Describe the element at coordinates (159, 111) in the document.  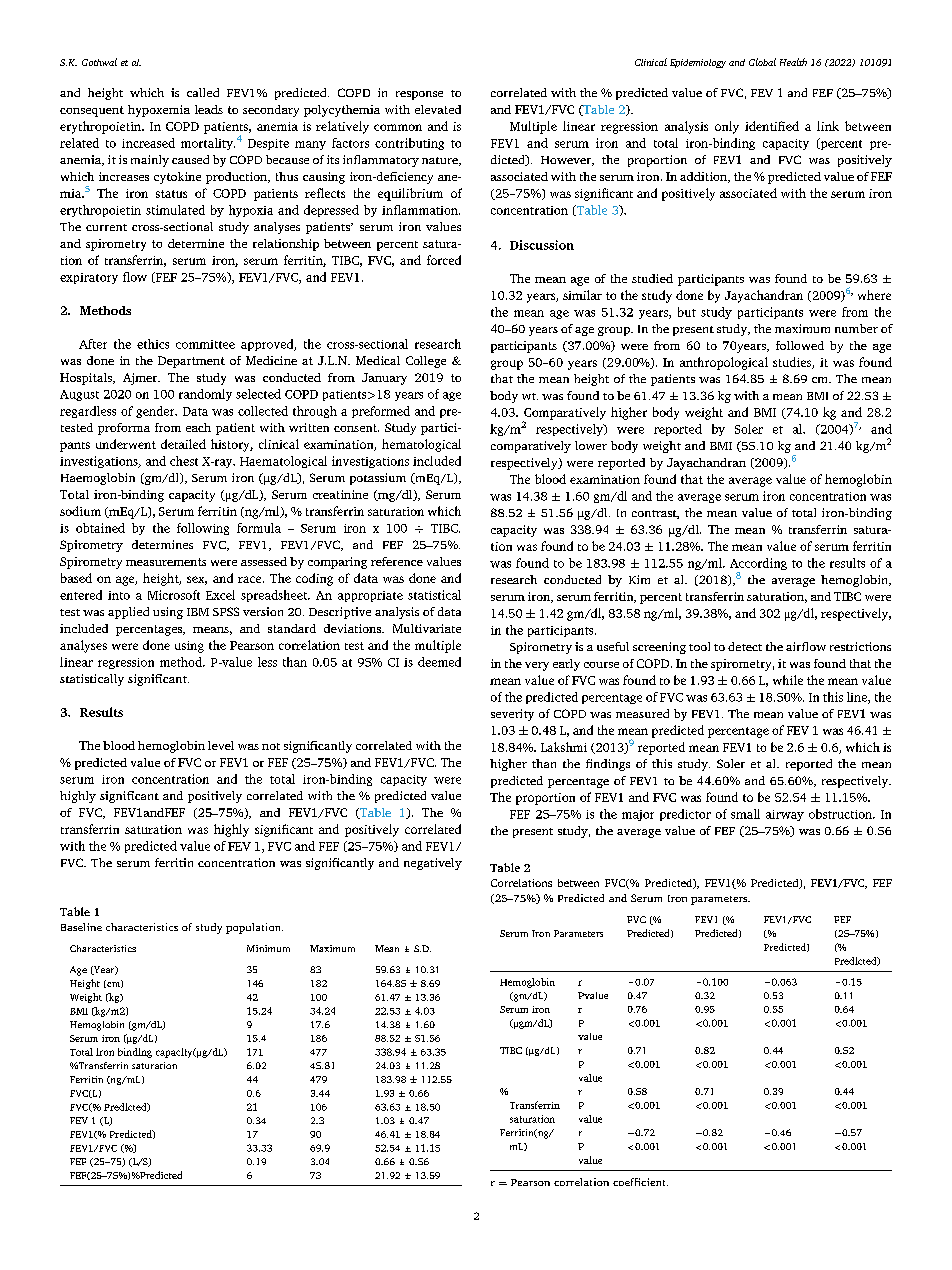
I see `hypoxemia` at that location.
